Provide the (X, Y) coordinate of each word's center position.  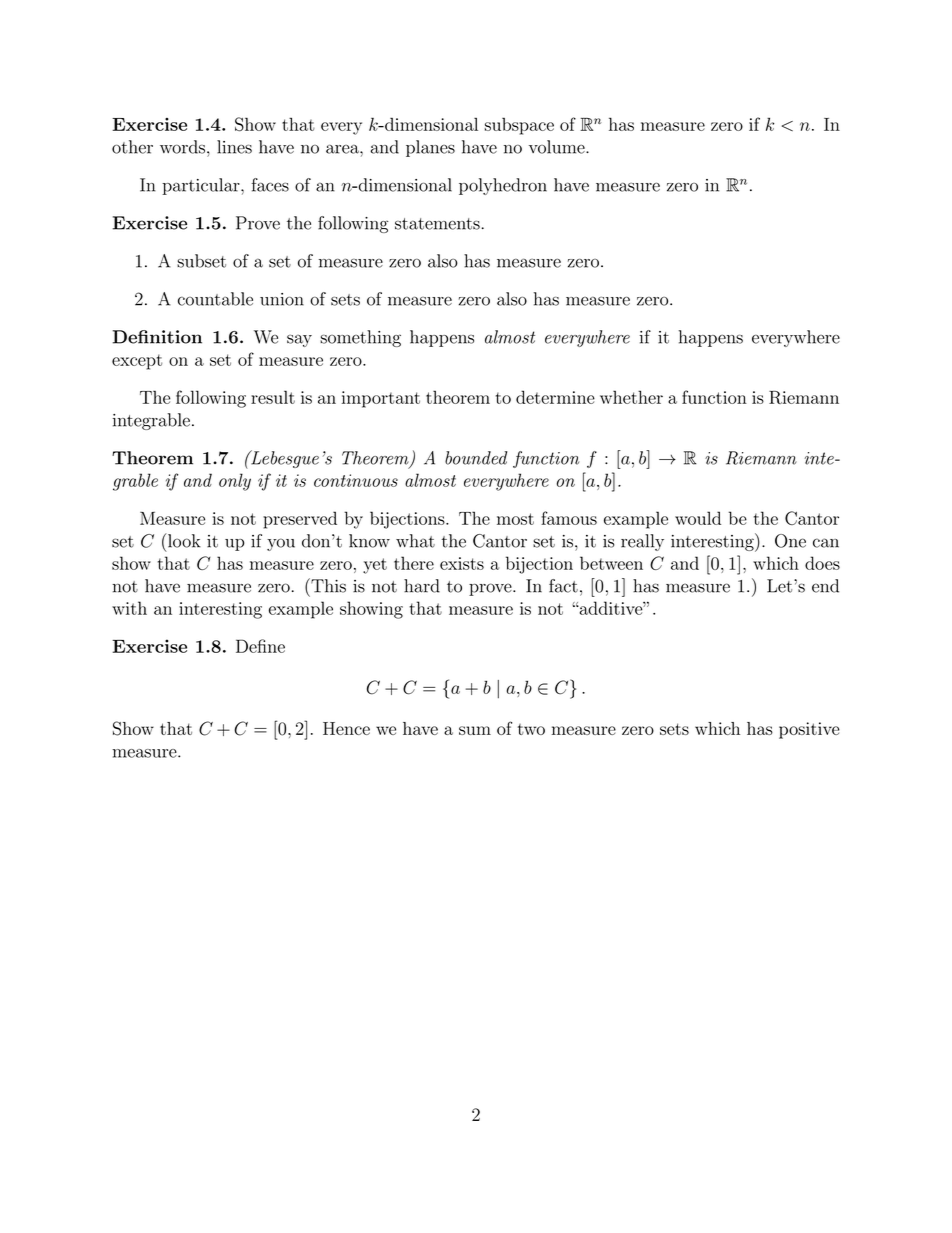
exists (462, 563)
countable (215, 299)
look (183, 540)
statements (437, 224)
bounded (476, 458)
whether (631, 397)
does (822, 563)
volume (558, 147)
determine (555, 397)
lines (234, 147)
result (273, 397)
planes (430, 148)
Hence (346, 728)
